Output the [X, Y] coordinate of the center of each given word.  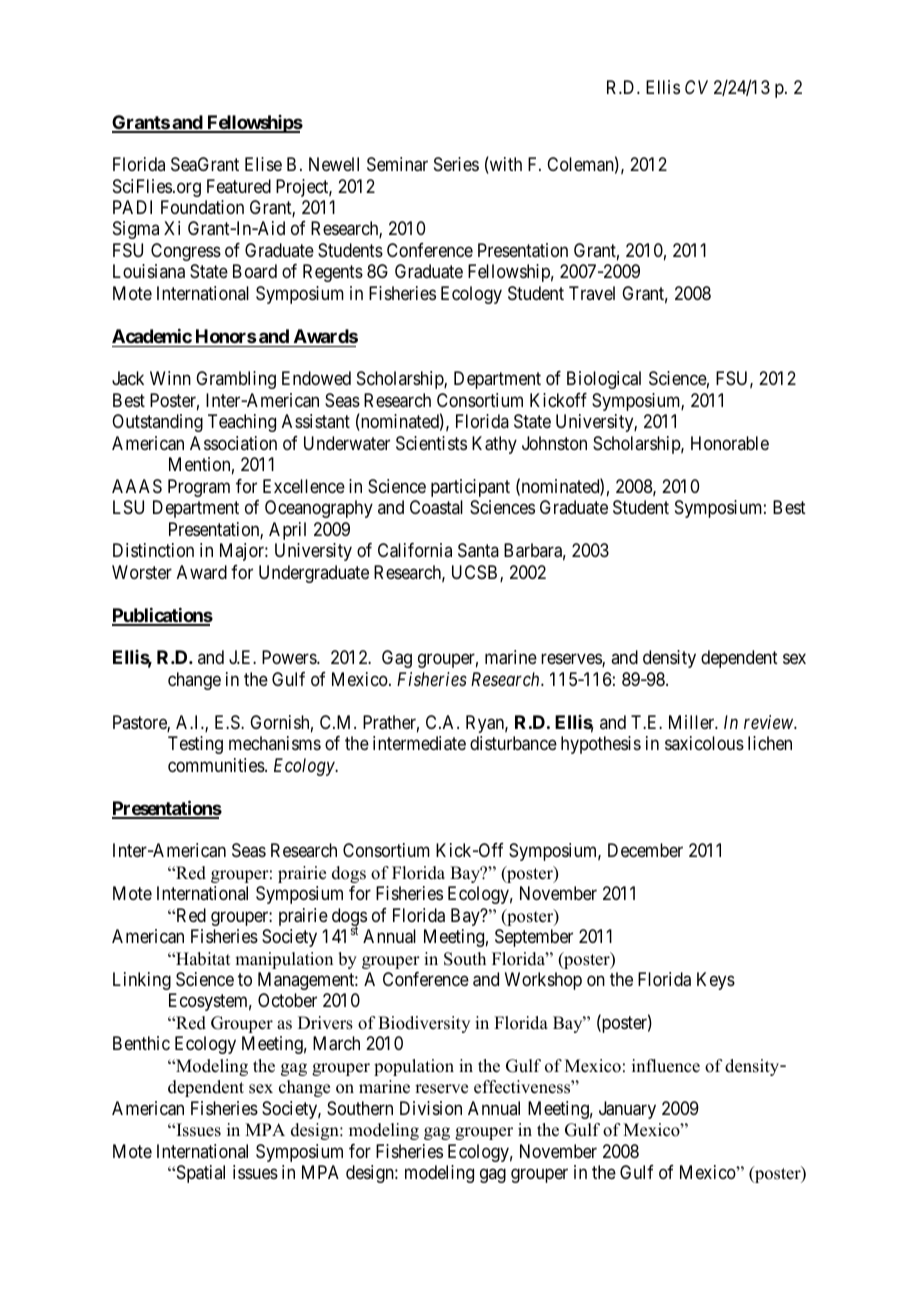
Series [456, 164]
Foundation [202, 207]
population [414, 1067]
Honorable [730, 443]
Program [199, 488]
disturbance [513, 743]
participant [470, 488]
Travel [592, 293]
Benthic [141, 1043]
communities [217, 765]
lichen [770, 743]
